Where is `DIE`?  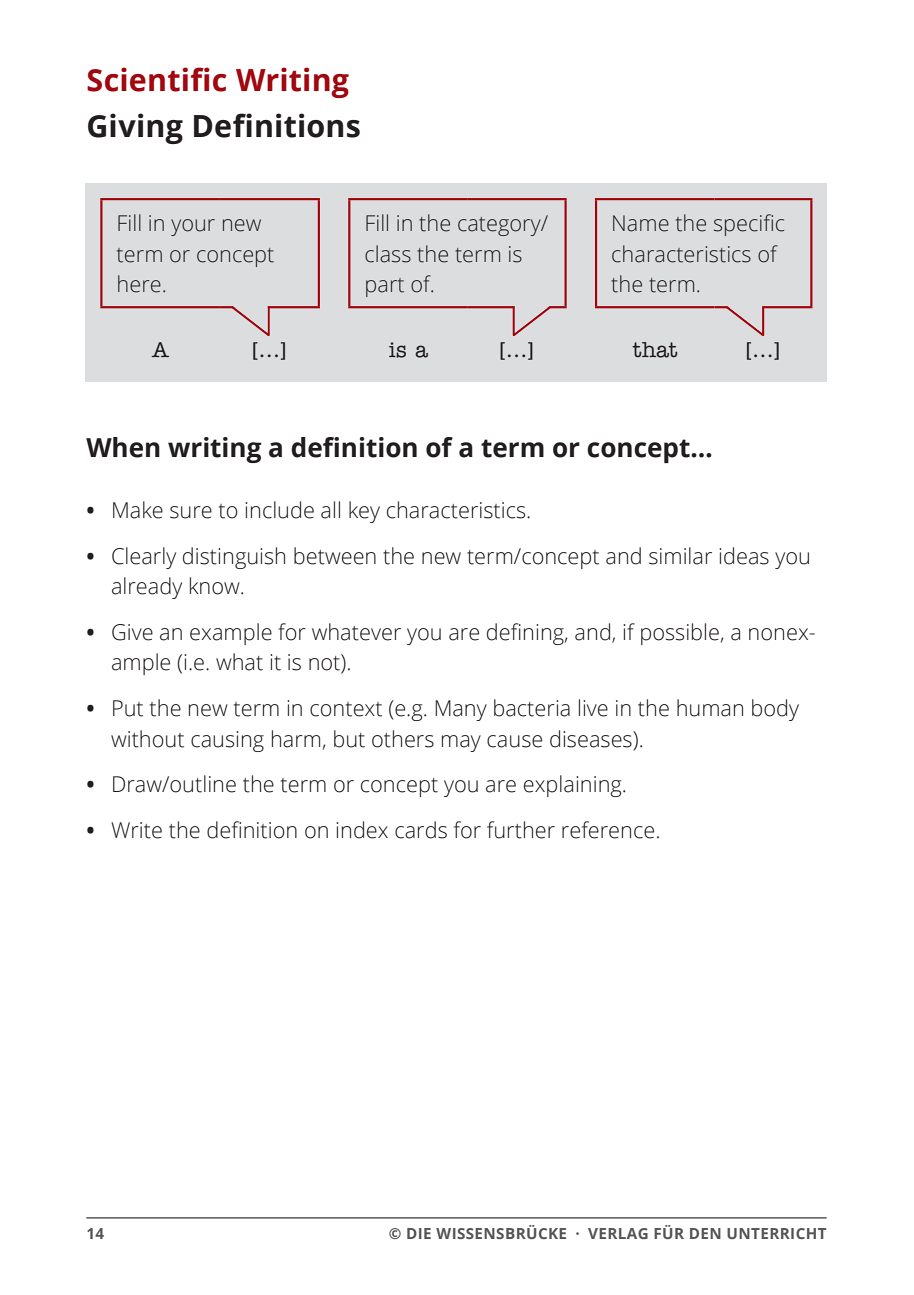 DIE is located at coordinates (419, 1233).
